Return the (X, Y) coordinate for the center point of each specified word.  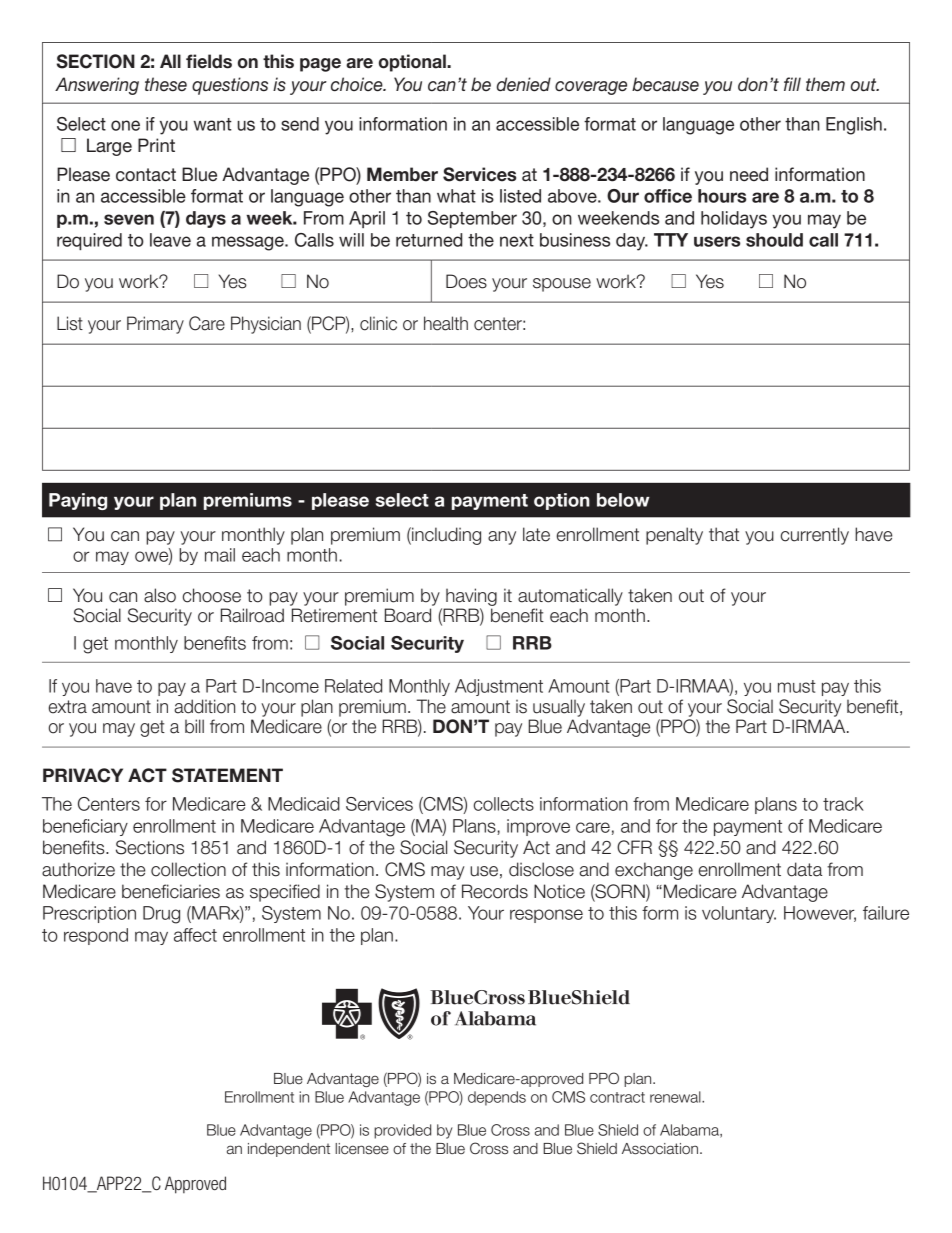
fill (792, 84)
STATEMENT (227, 775)
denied (524, 84)
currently (815, 536)
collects (504, 804)
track (843, 804)
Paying (78, 501)
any (502, 538)
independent (289, 1150)
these (166, 84)
